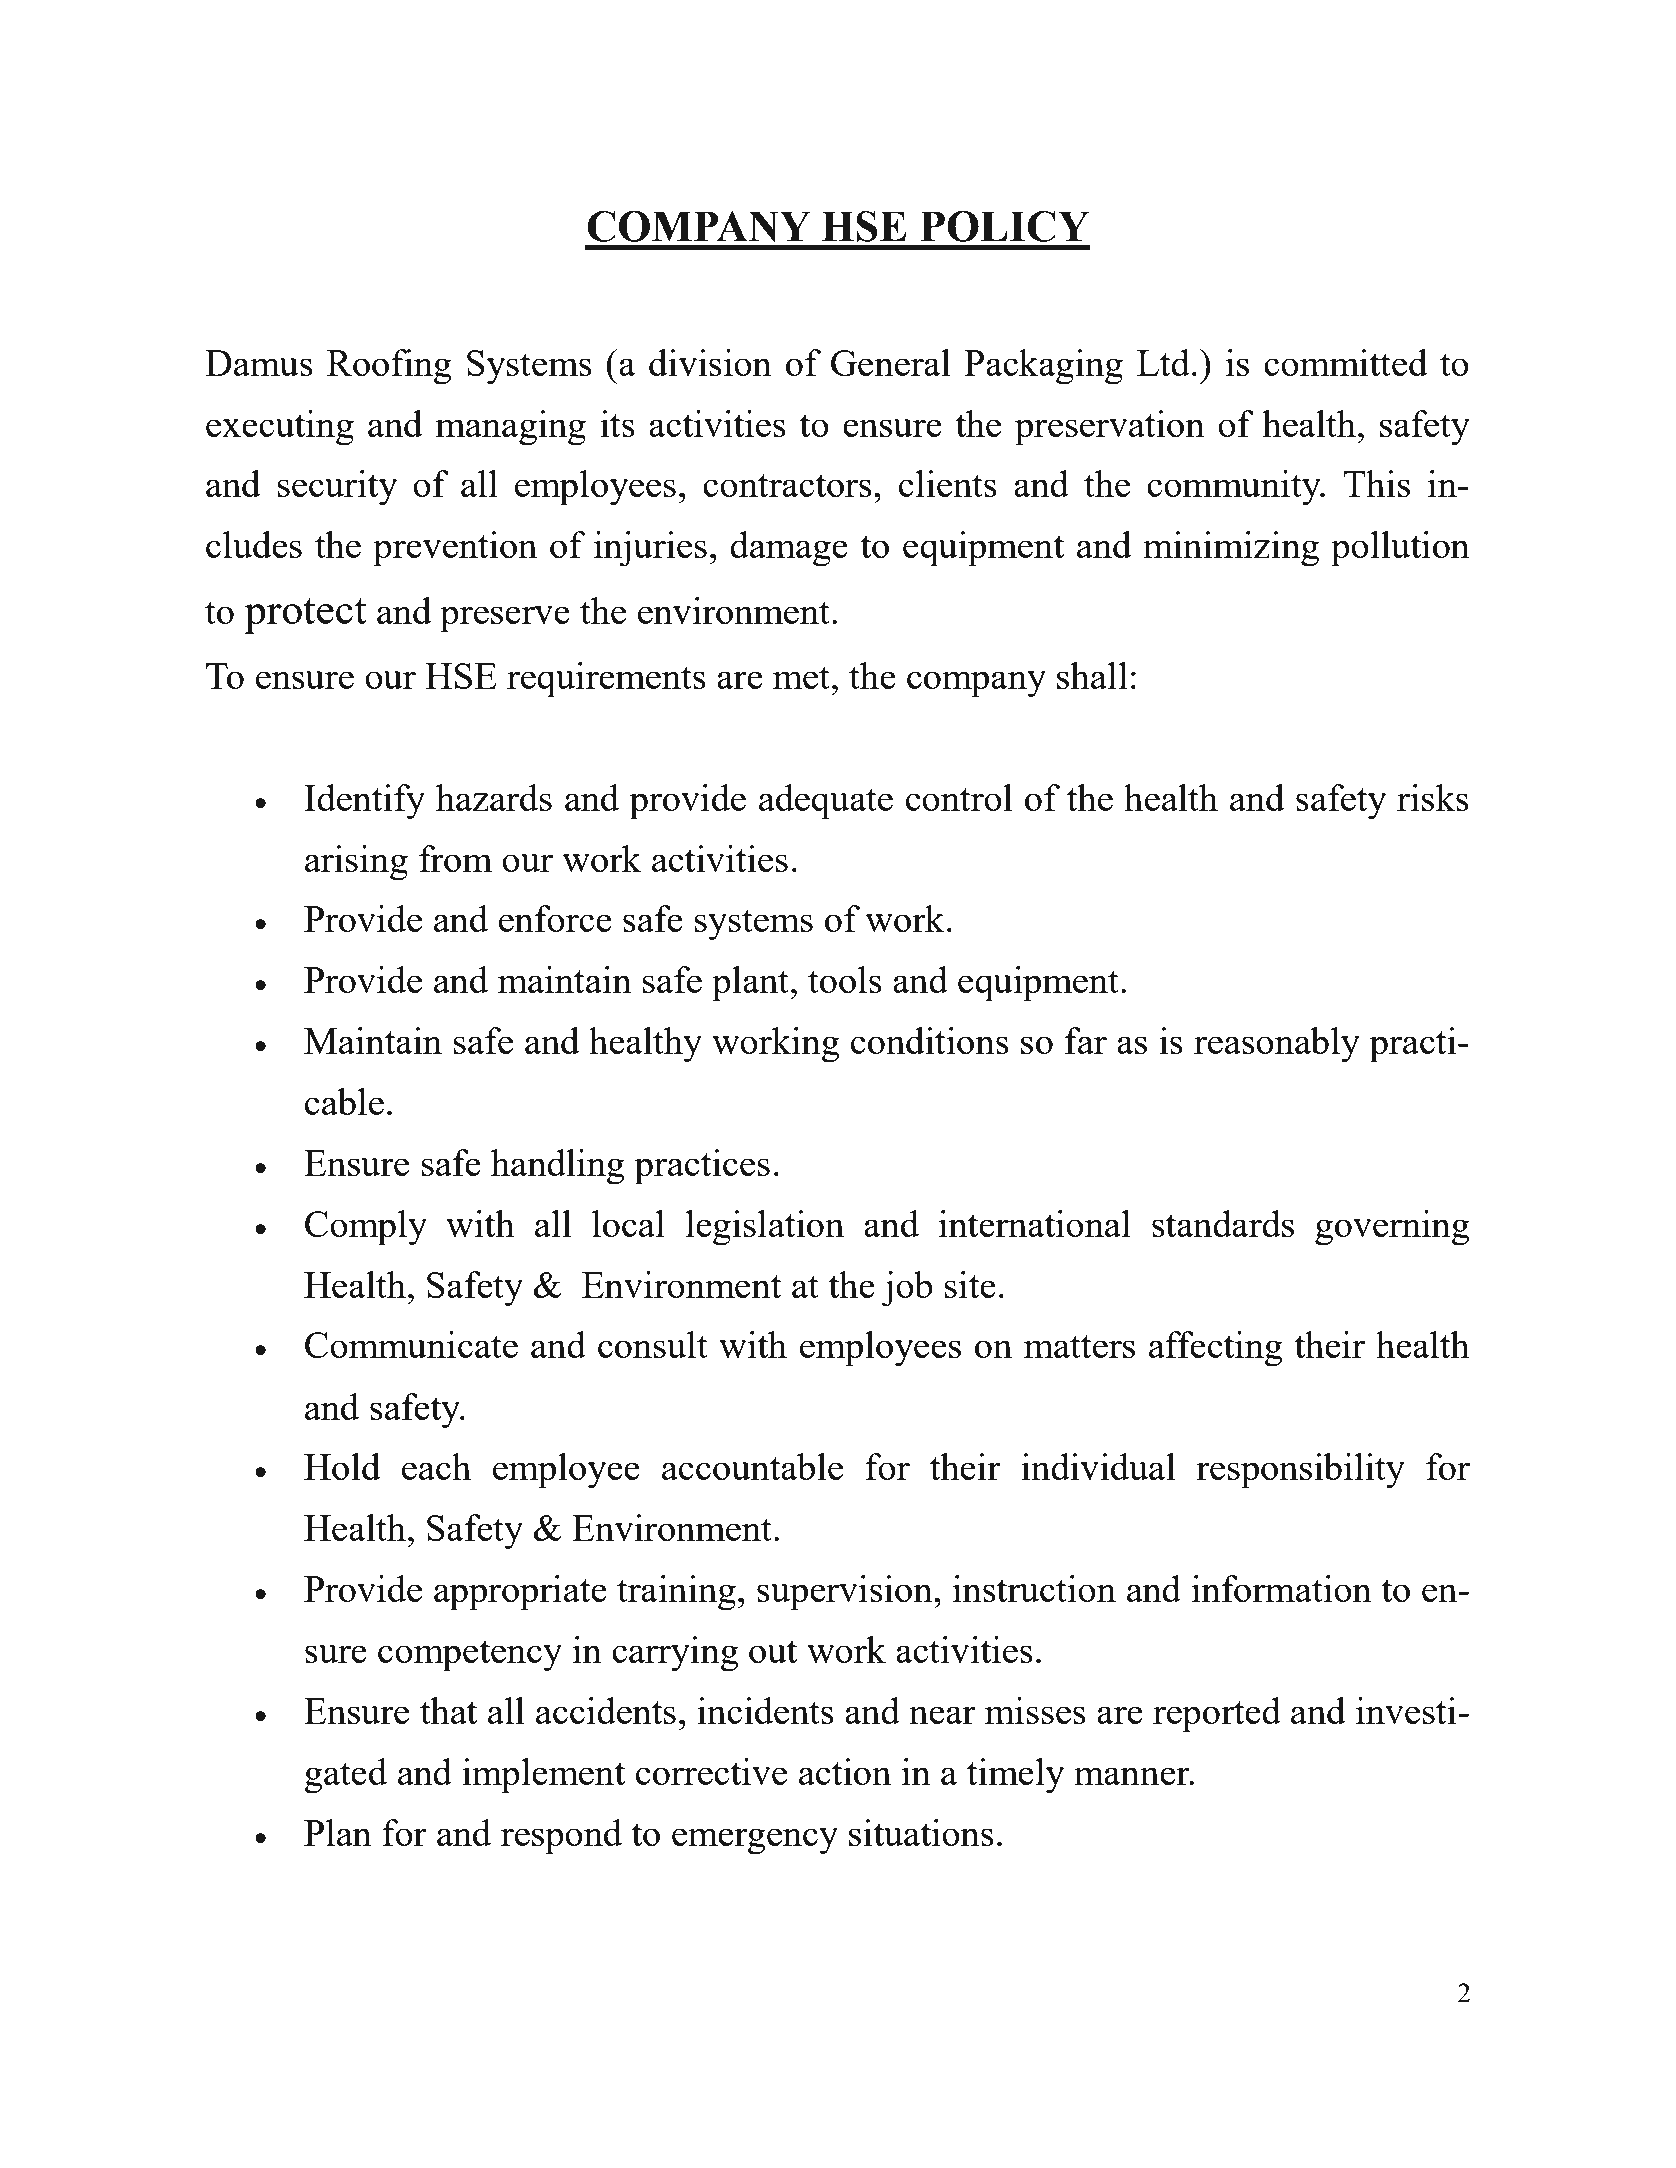  What do you see at coordinates (389, 367) in the page?
I see `Roofing` at bounding box center [389, 367].
